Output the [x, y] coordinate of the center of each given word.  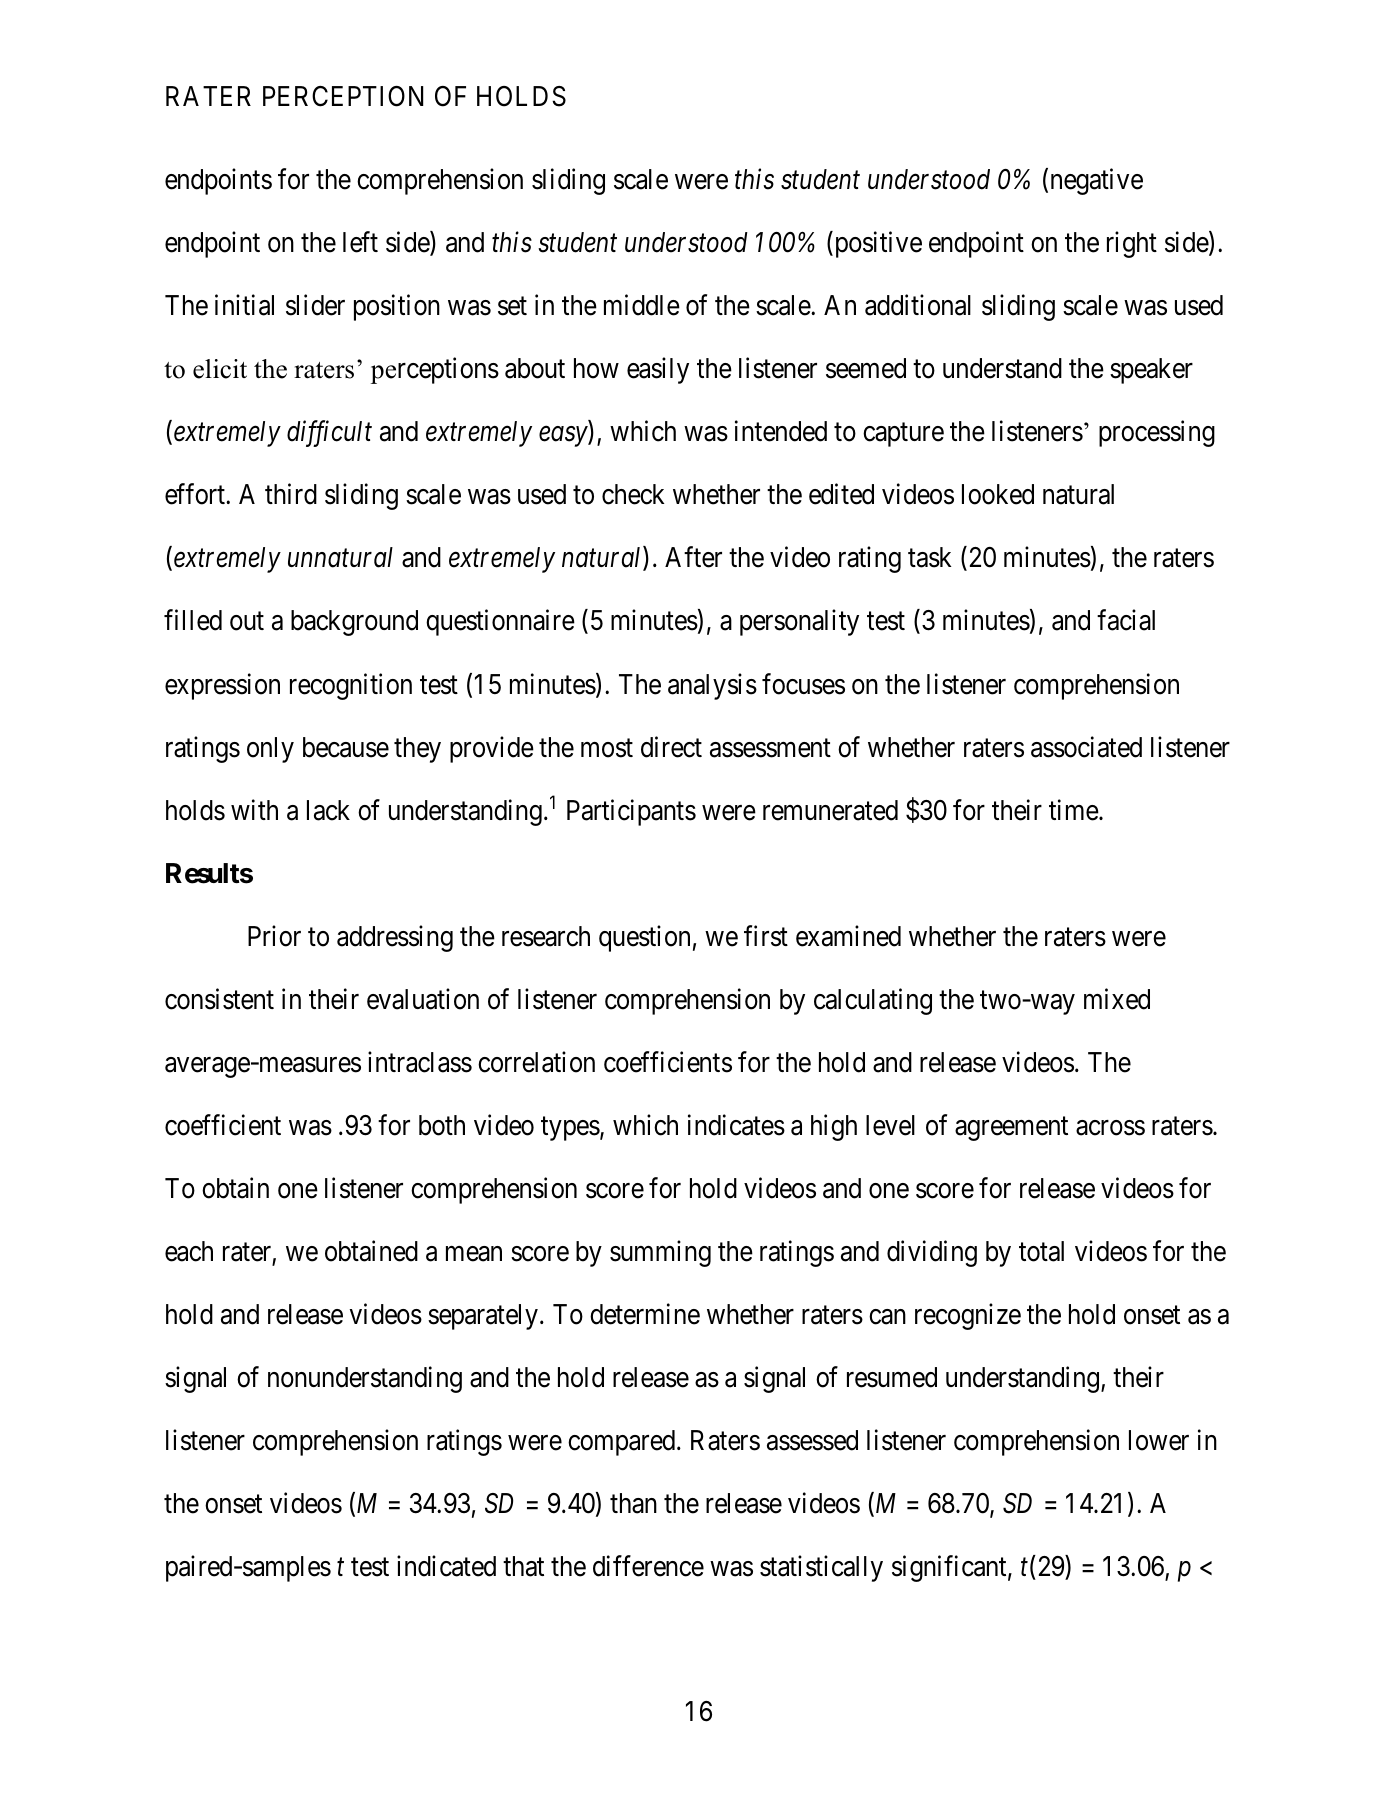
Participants [631, 812]
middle [642, 305]
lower [1159, 1440]
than [633, 1503]
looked [998, 494]
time [1074, 810]
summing [660, 1253]
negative [1097, 182]
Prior [274, 936]
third [291, 494]
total [1041, 1251]
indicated [446, 1566]
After [693, 557]
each [189, 1251]
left [360, 242]
